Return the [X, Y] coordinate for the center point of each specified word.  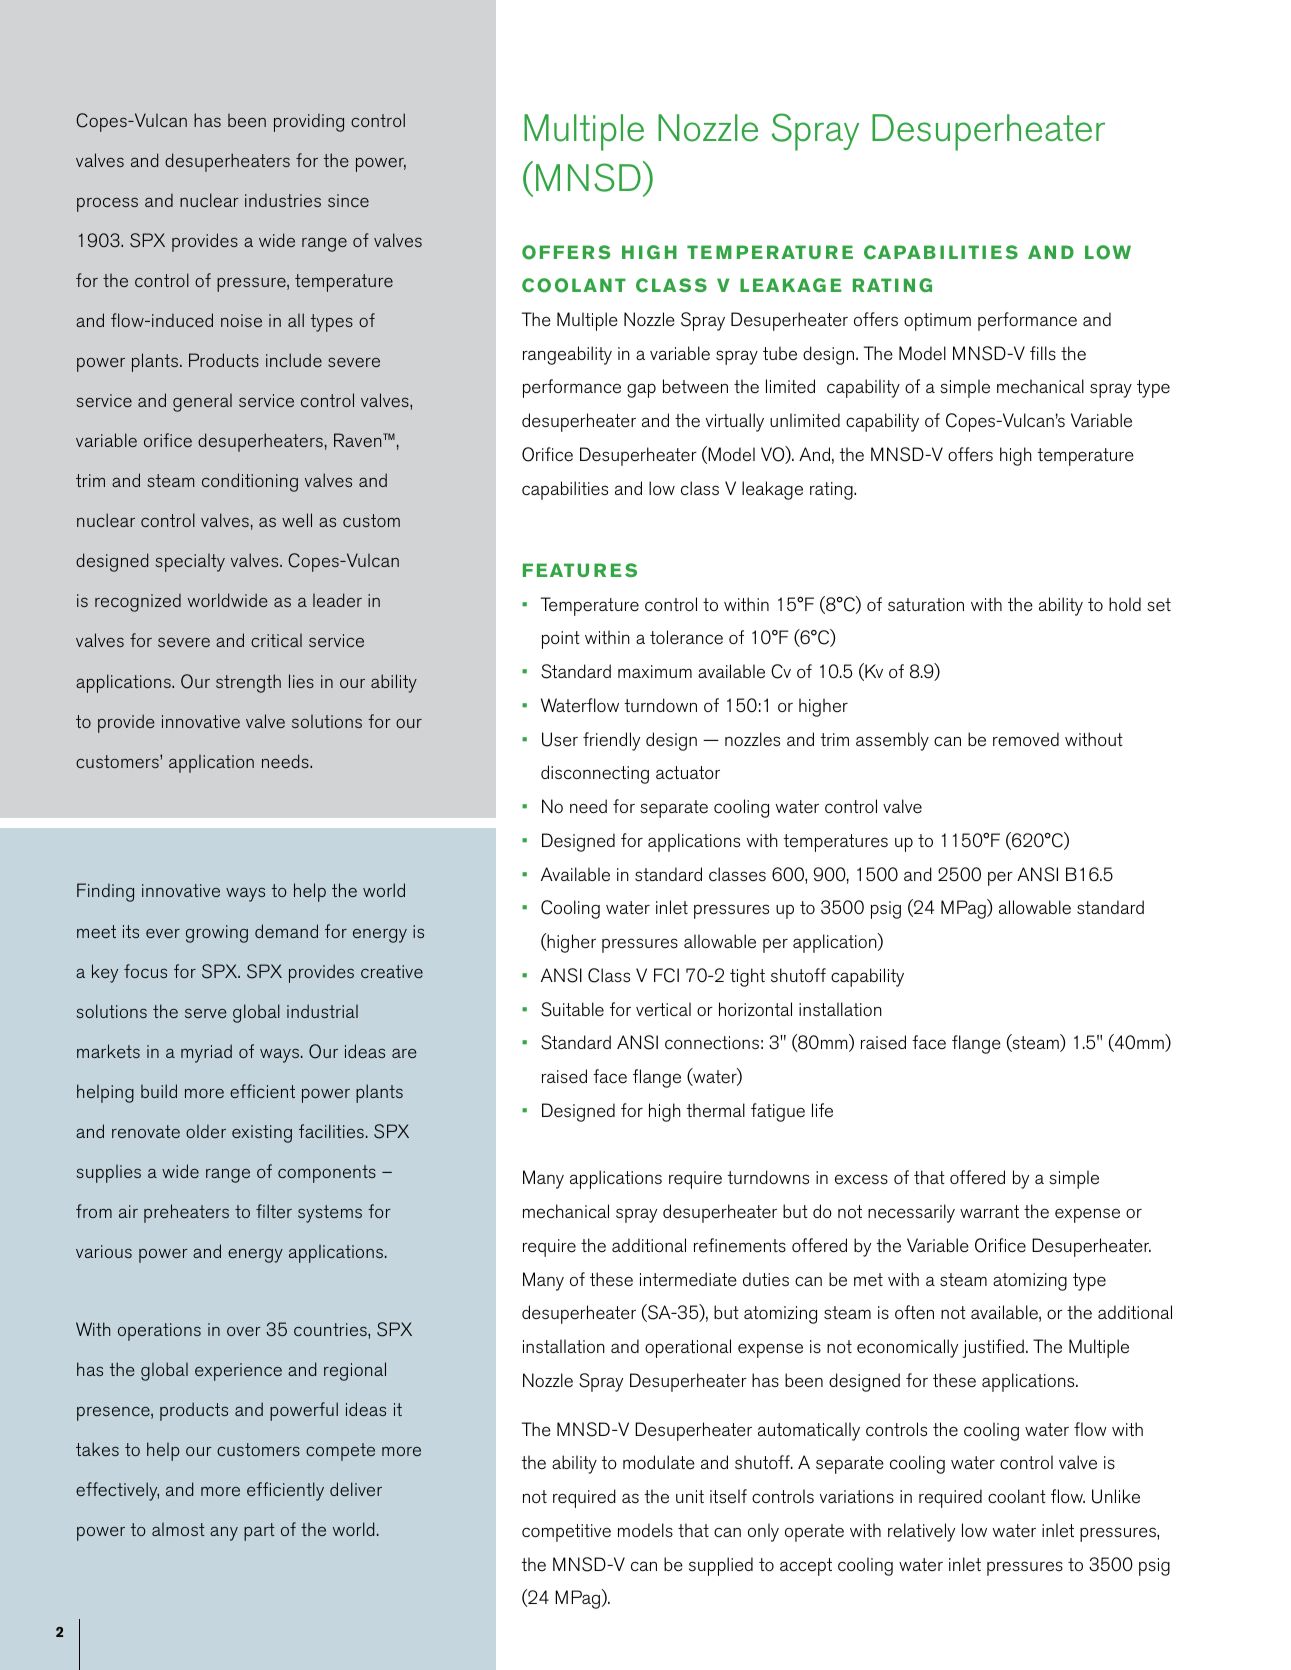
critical [276, 640]
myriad [206, 1053]
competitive [566, 1533]
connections [712, 1043]
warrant [989, 1211]
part [259, 1532]
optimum [937, 322]
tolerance [686, 637]
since [348, 200]
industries [283, 200]
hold [1125, 604]
